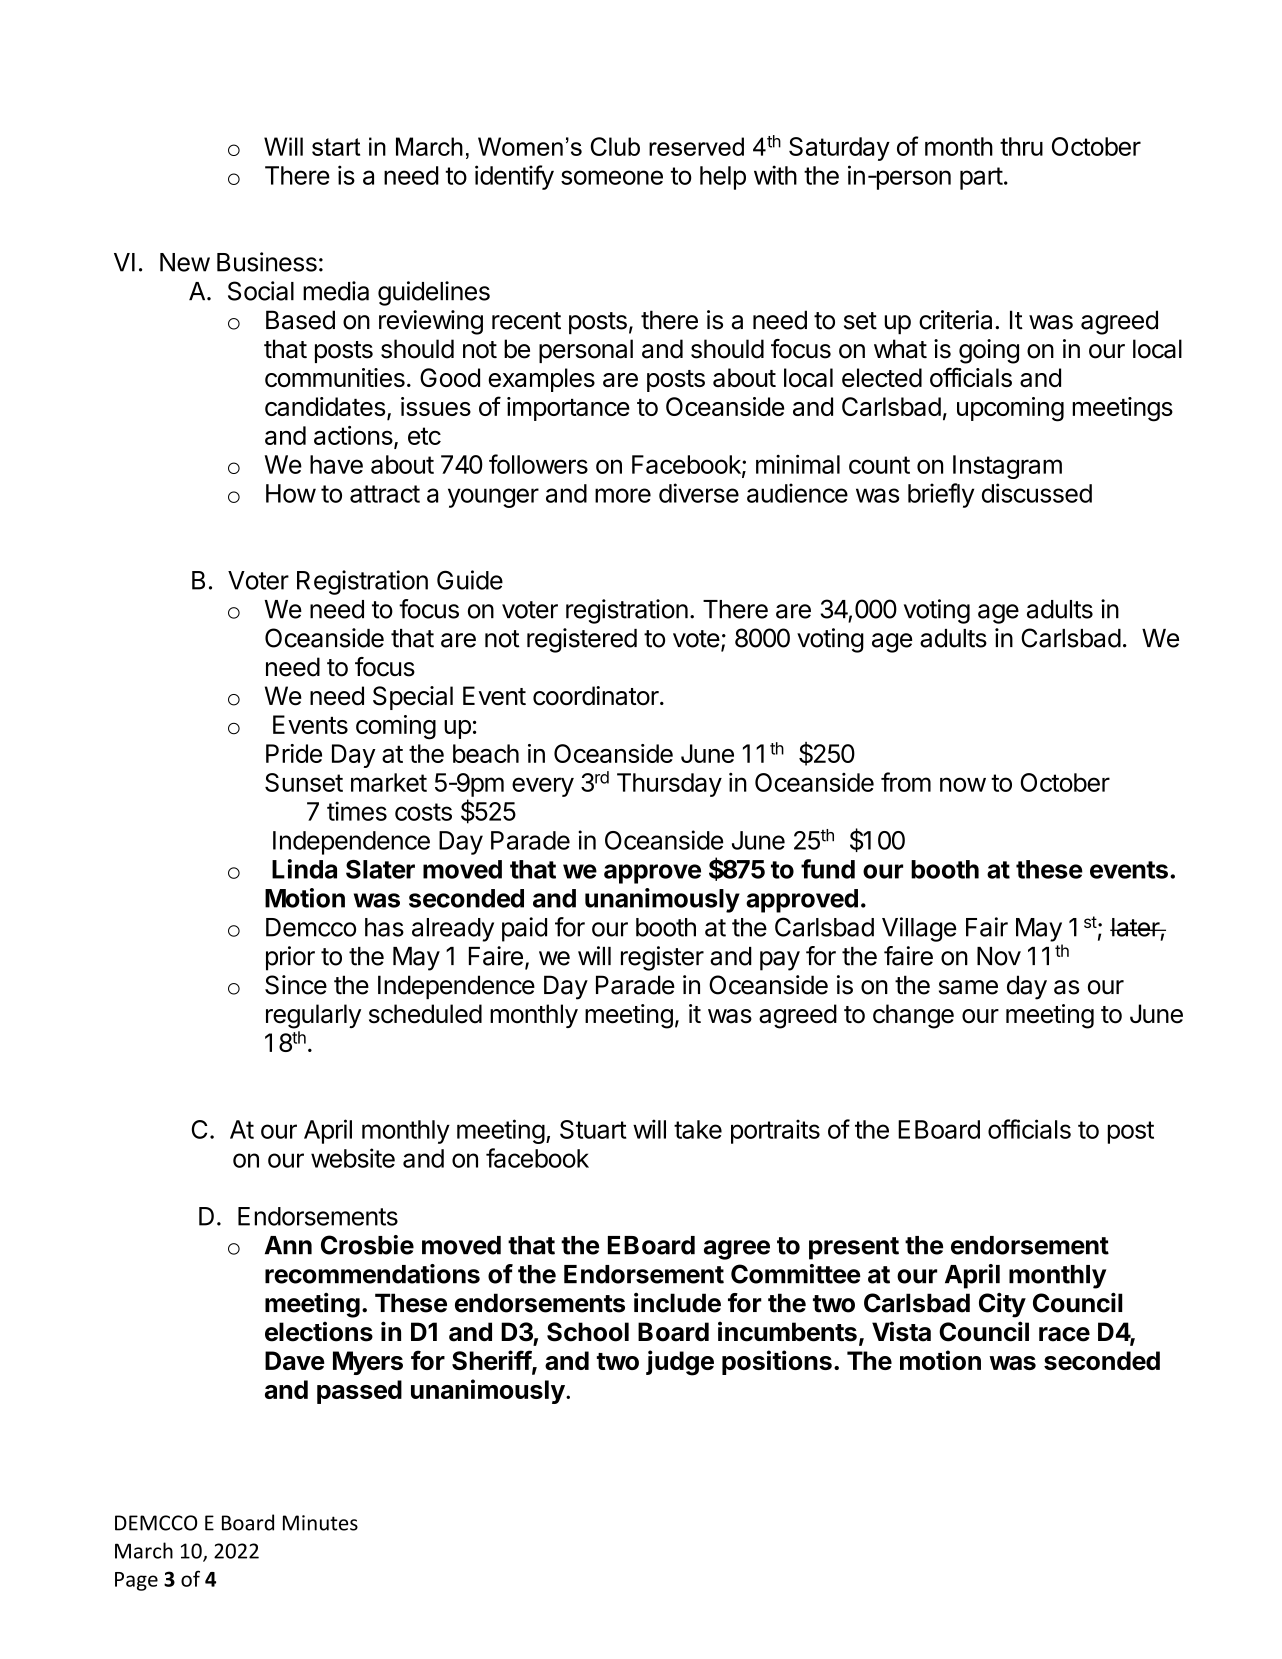  Describe the element at coordinates (981, 178) in the screenshot. I see `part` at that location.
